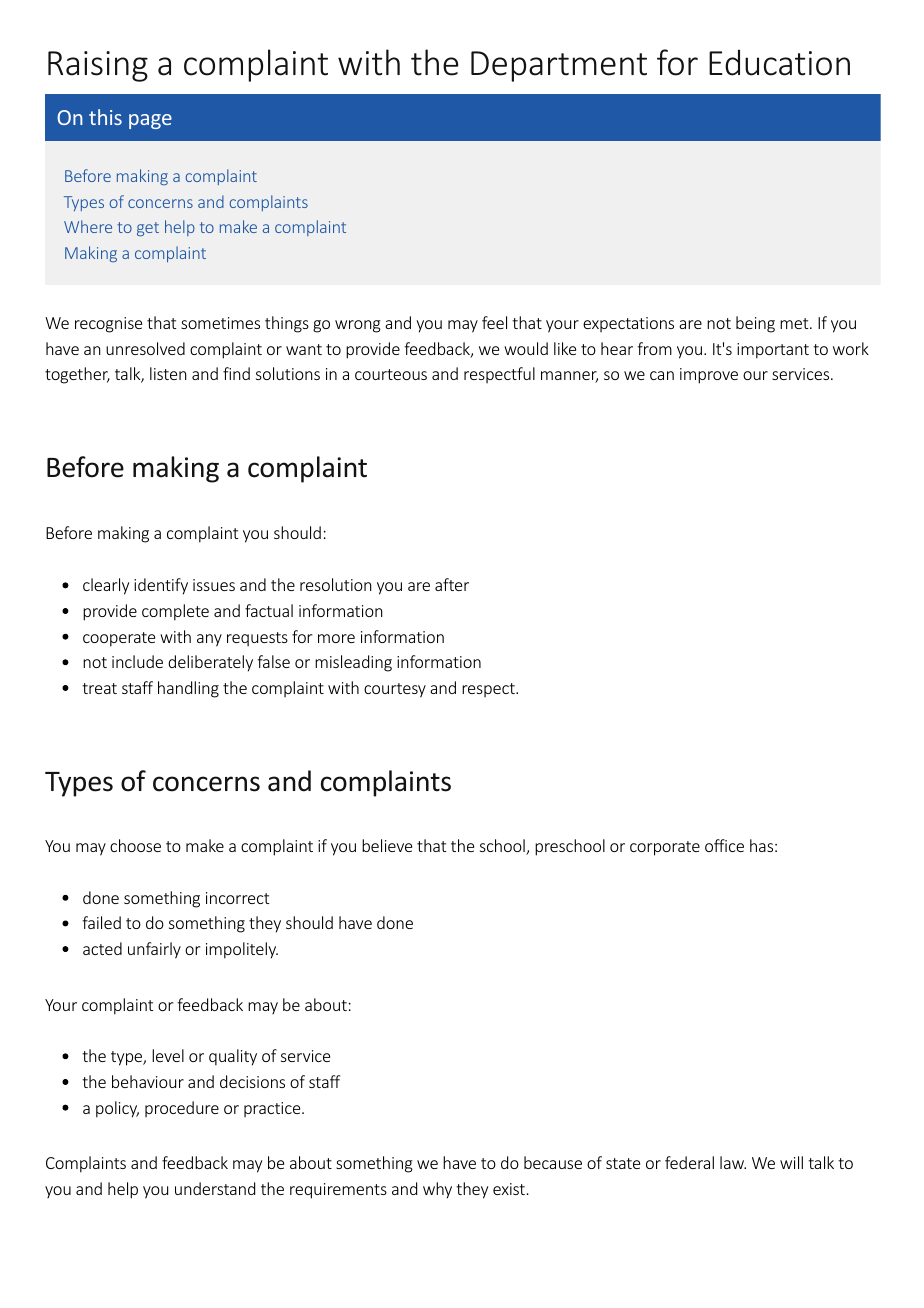 This screenshot has height=1308, width=924. I want to click on being, so click(755, 324).
